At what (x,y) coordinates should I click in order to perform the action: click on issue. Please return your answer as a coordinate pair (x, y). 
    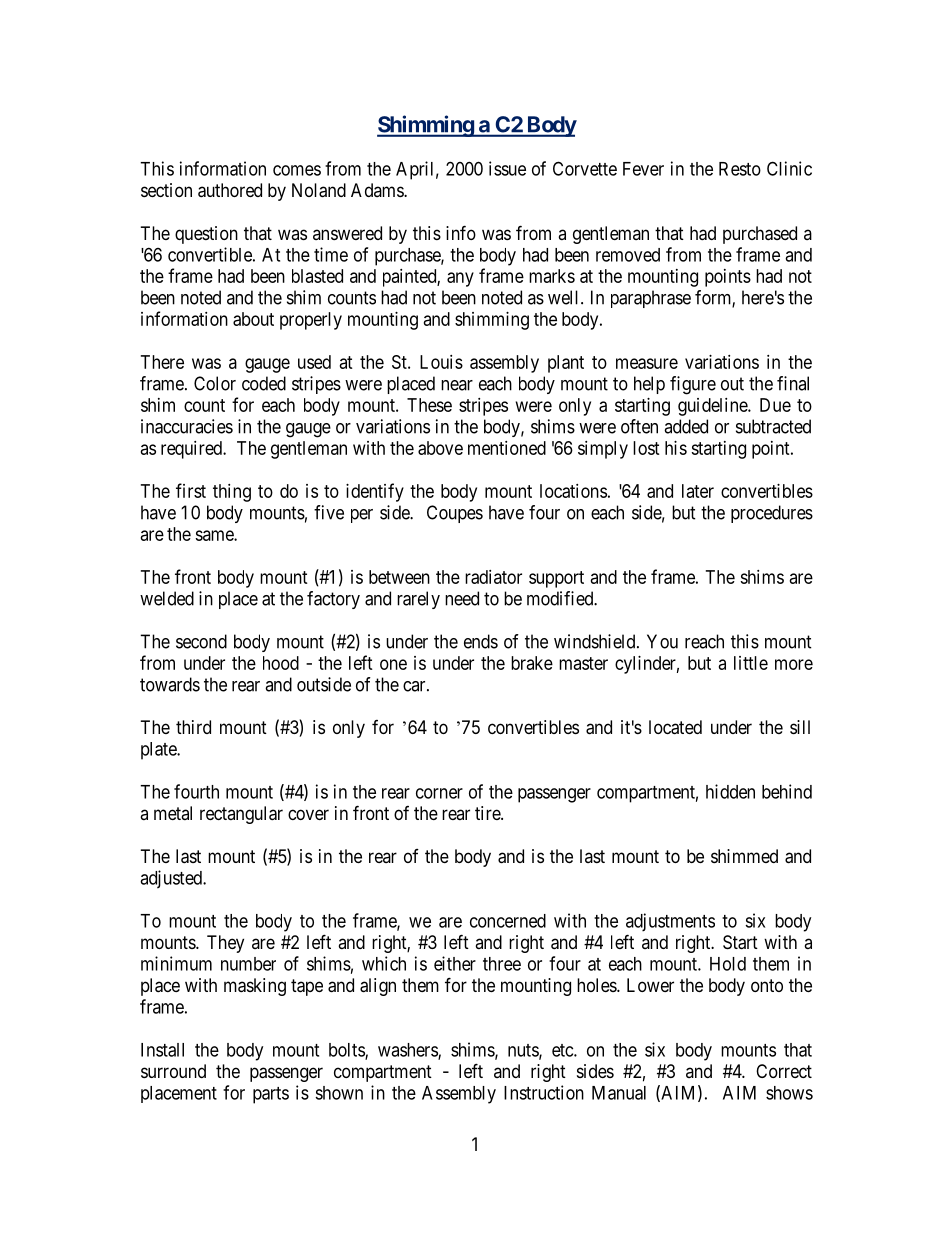
    Looking at the image, I should click on (507, 168).
